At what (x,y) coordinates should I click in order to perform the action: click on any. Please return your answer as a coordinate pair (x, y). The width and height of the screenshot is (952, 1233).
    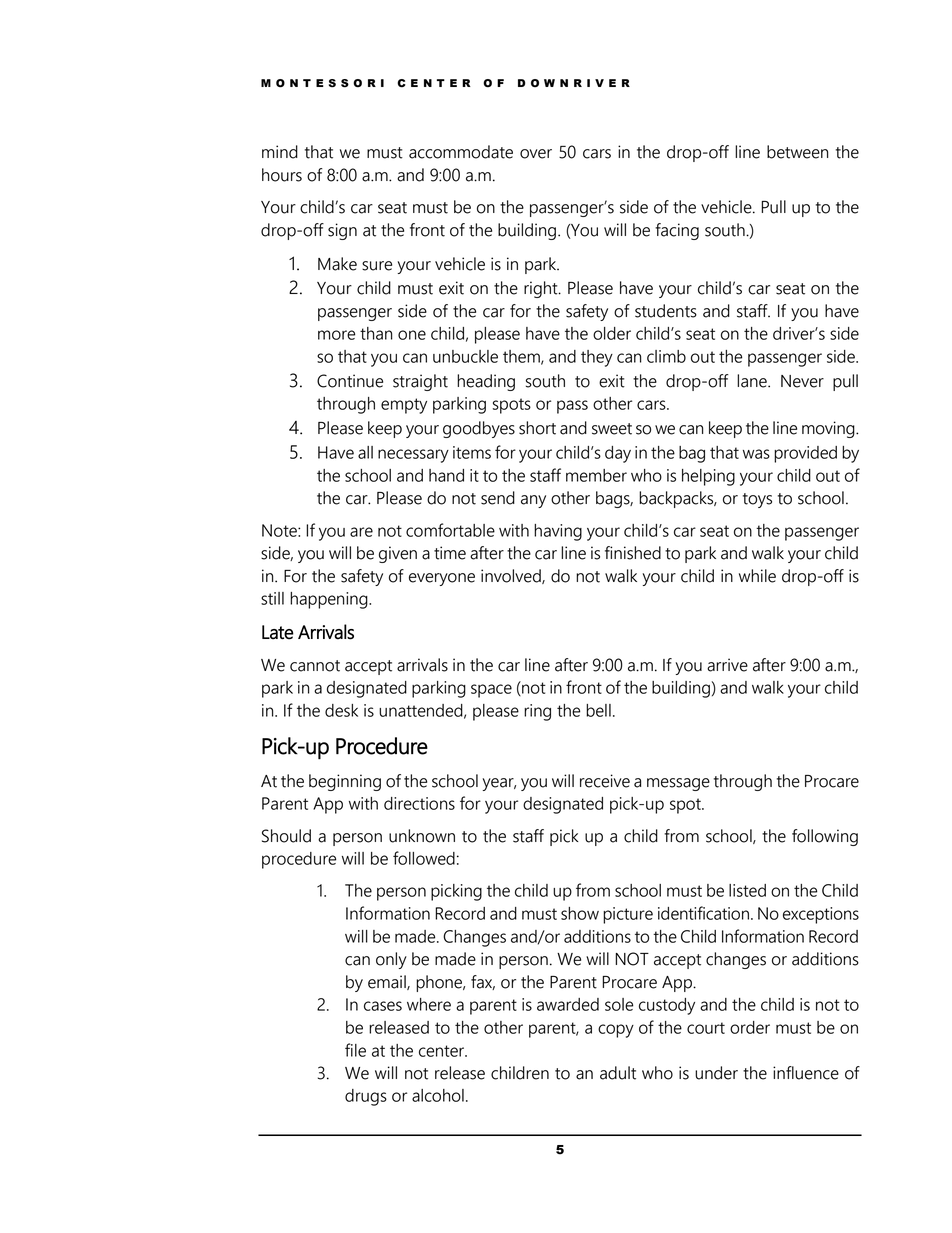
    Looking at the image, I should click on (533, 501).
